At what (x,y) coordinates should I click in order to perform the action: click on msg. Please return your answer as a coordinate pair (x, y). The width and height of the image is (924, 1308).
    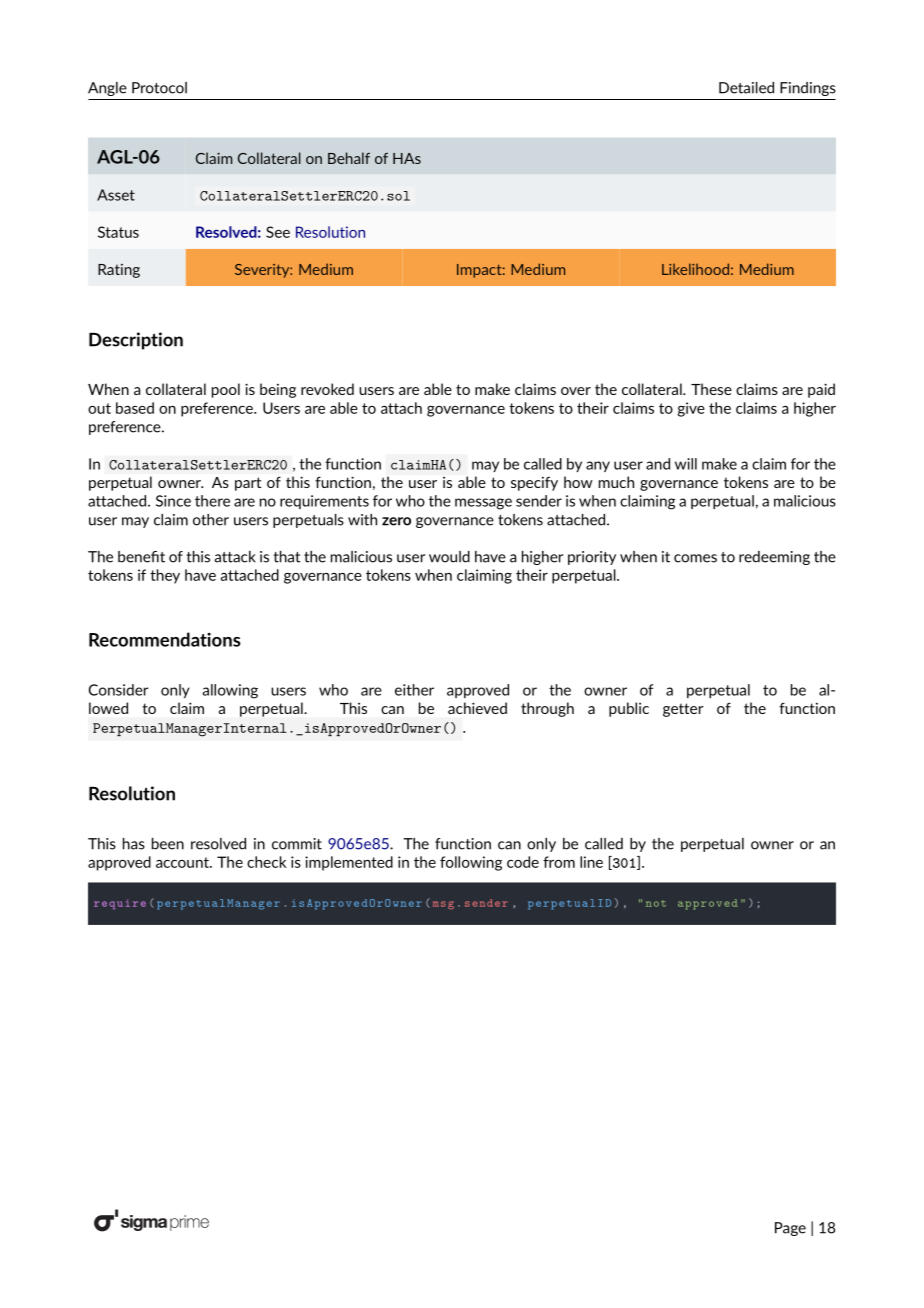
    Looking at the image, I should click on (443, 905).
